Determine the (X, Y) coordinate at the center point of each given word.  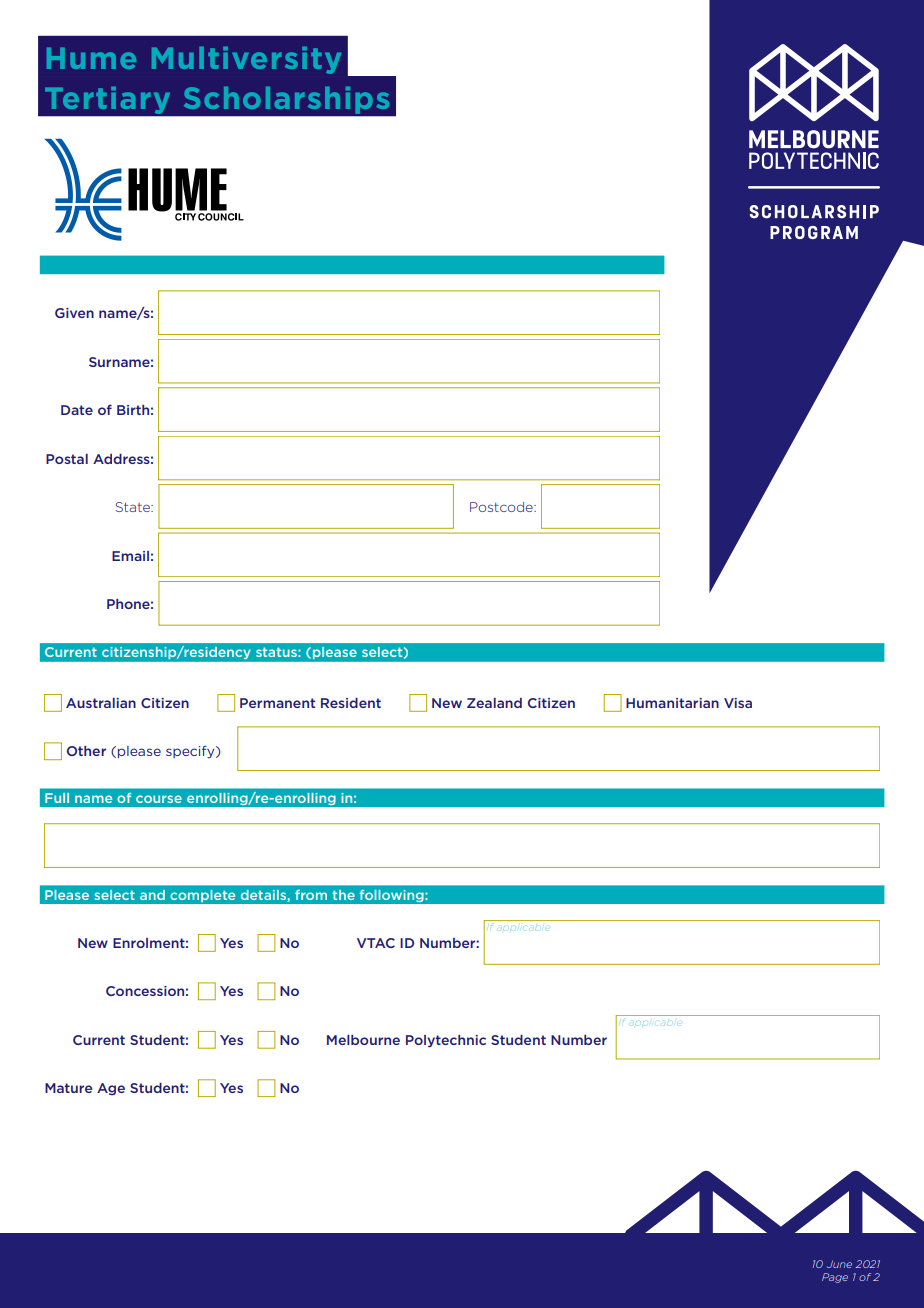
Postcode (502, 507)
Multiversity (246, 60)
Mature (68, 1088)
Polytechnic (446, 1041)
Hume (91, 58)
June (839, 1264)
